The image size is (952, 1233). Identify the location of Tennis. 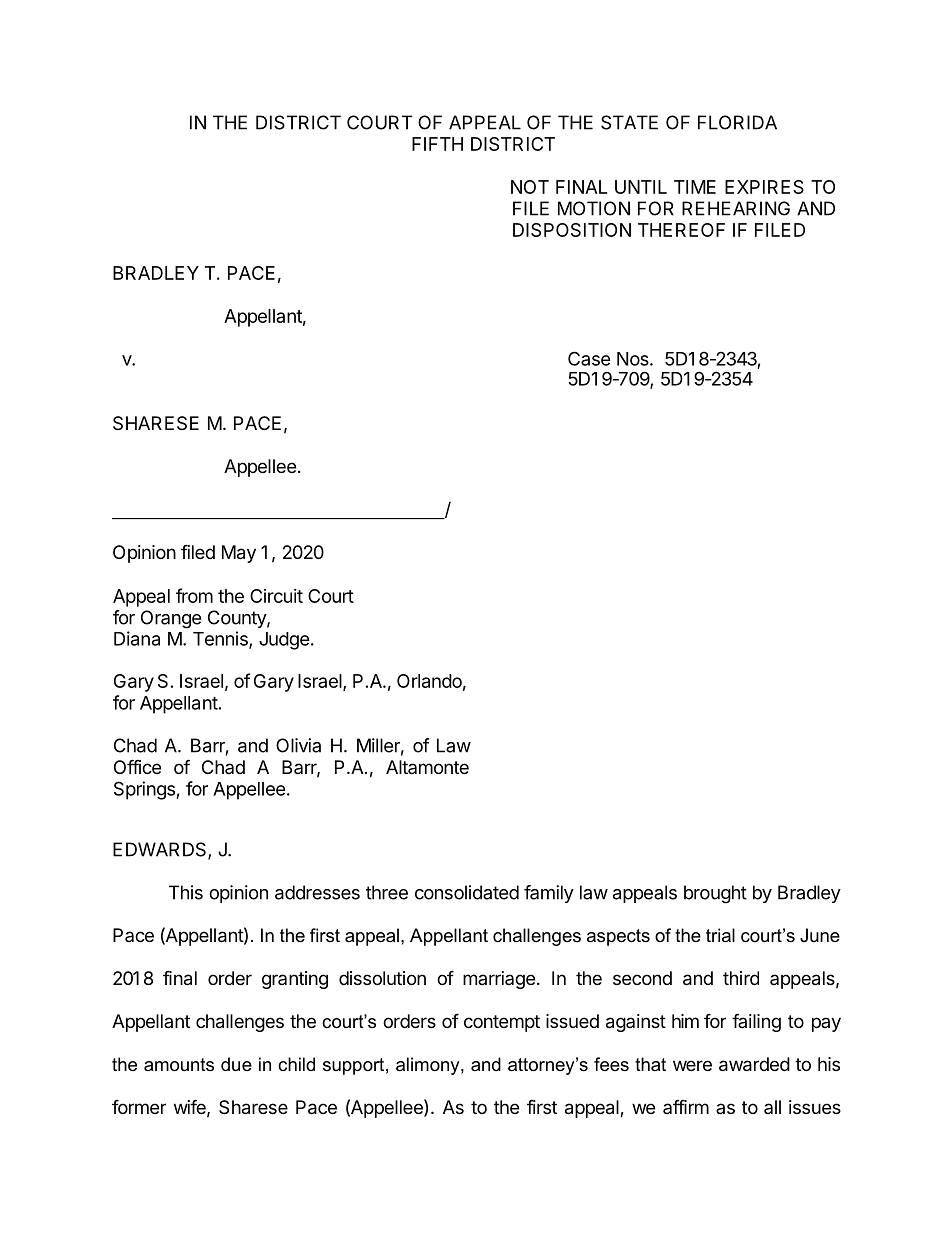
(221, 639).
